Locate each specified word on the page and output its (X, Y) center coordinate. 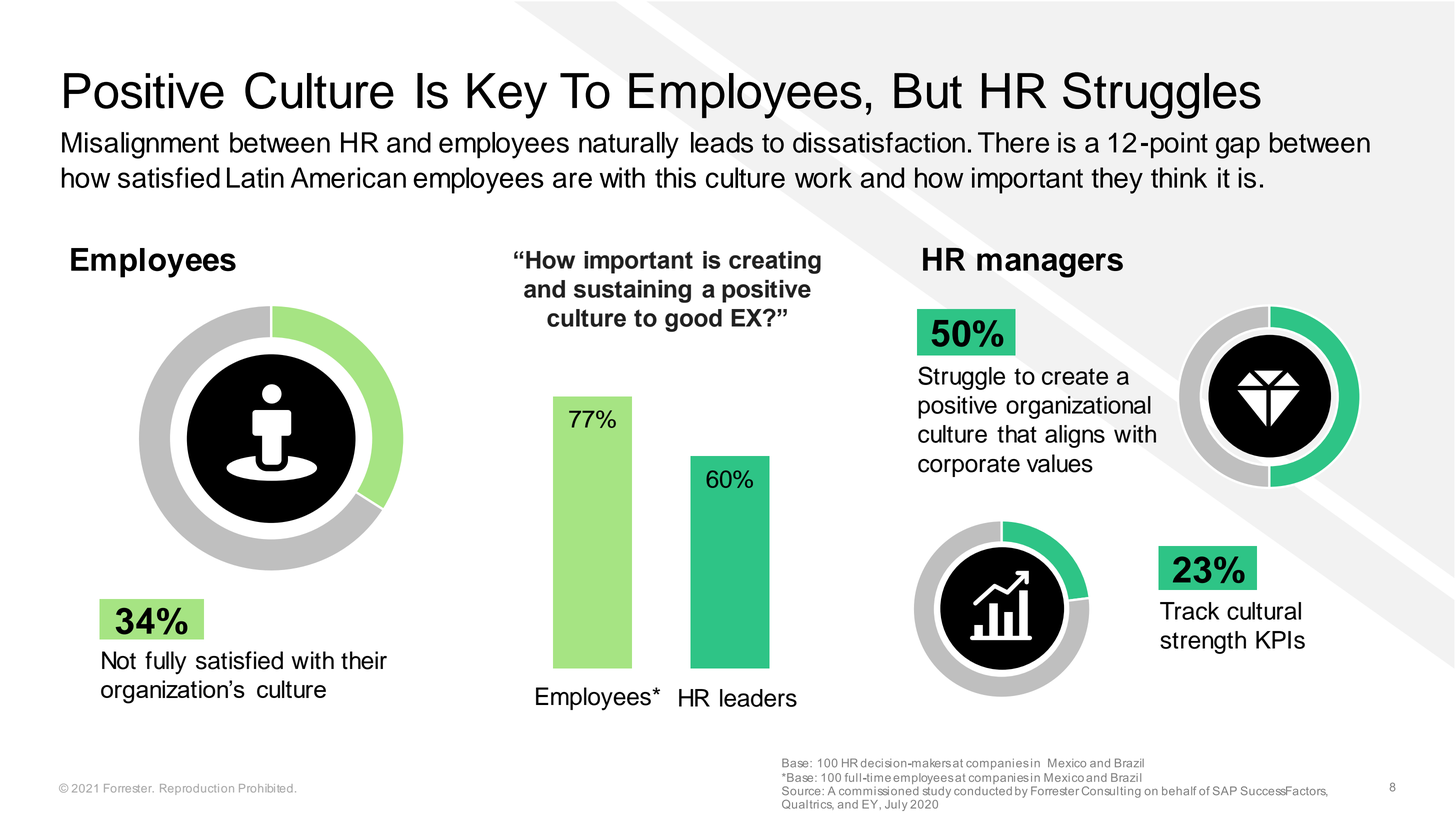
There (1013, 142)
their (364, 660)
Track (1189, 611)
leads (722, 142)
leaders (758, 698)
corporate (969, 466)
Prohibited (266, 788)
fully (166, 662)
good (693, 320)
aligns (1075, 436)
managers (1050, 265)
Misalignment (140, 145)
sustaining (632, 291)
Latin (255, 177)
